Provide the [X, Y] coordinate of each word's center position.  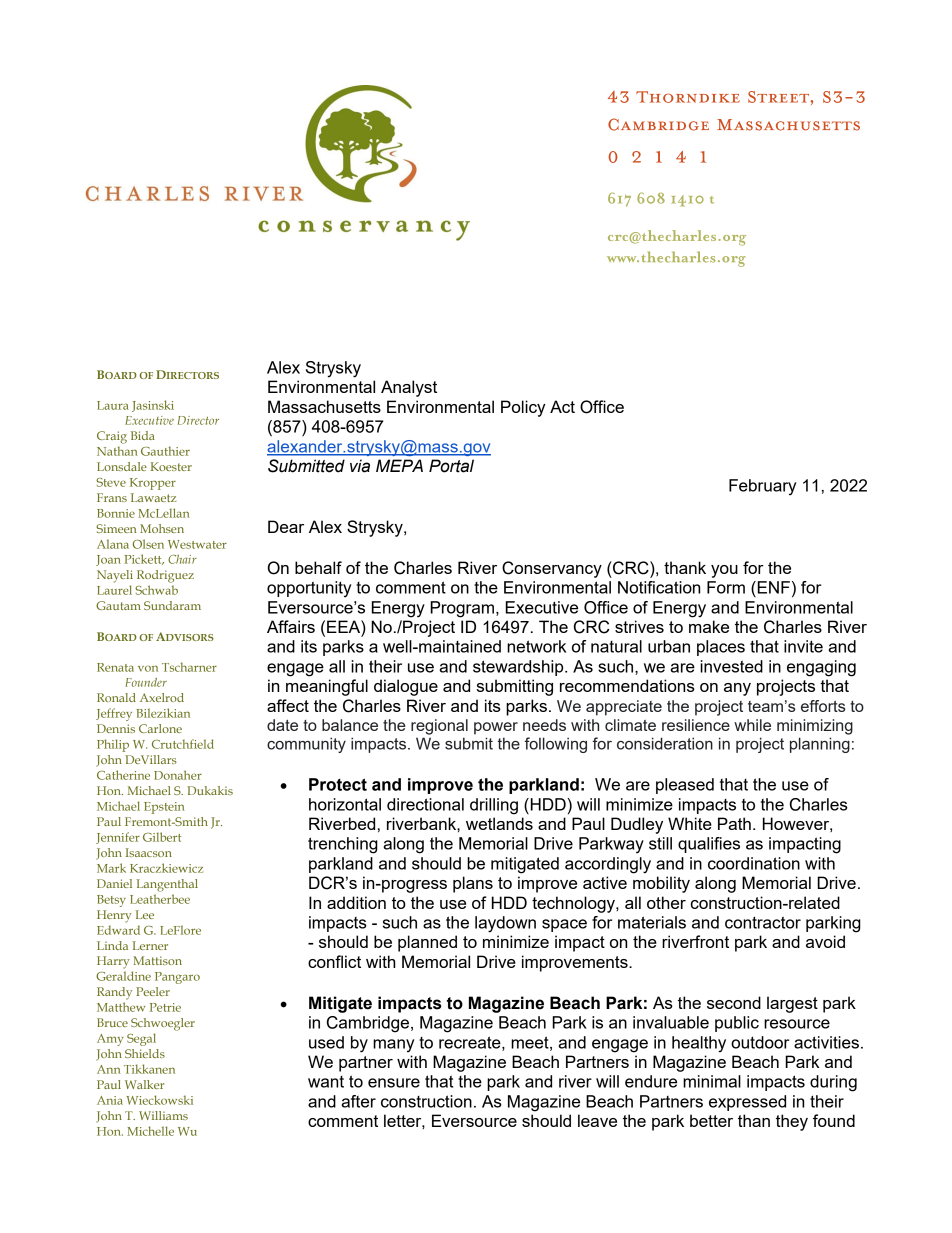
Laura [113, 405]
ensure [394, 1083]
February [762, 487]
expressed [747, 1103]
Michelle [150, 1131]
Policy [523, 408]
